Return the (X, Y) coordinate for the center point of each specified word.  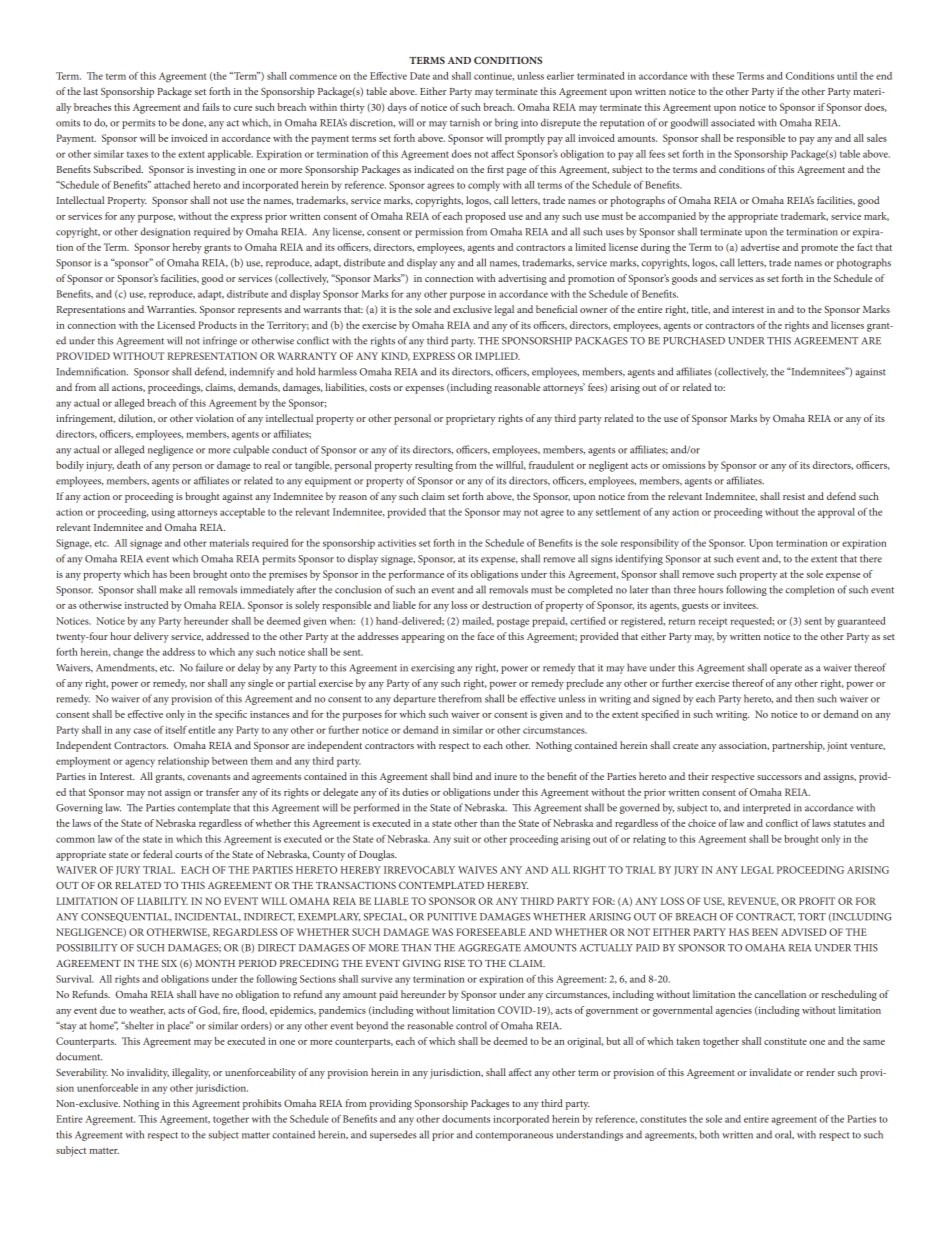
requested (752, 622)
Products (217, 325)
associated (733, 122)
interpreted (767, 808)
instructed (146, 605)
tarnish (465, 122)
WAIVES (477, 870)
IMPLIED (497, 356)
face (486, 636)
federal (157, 854)
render (820, 1072)
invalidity (148, 1073)
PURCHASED (694, 341)
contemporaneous (514, 1136)
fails (211, 107)
